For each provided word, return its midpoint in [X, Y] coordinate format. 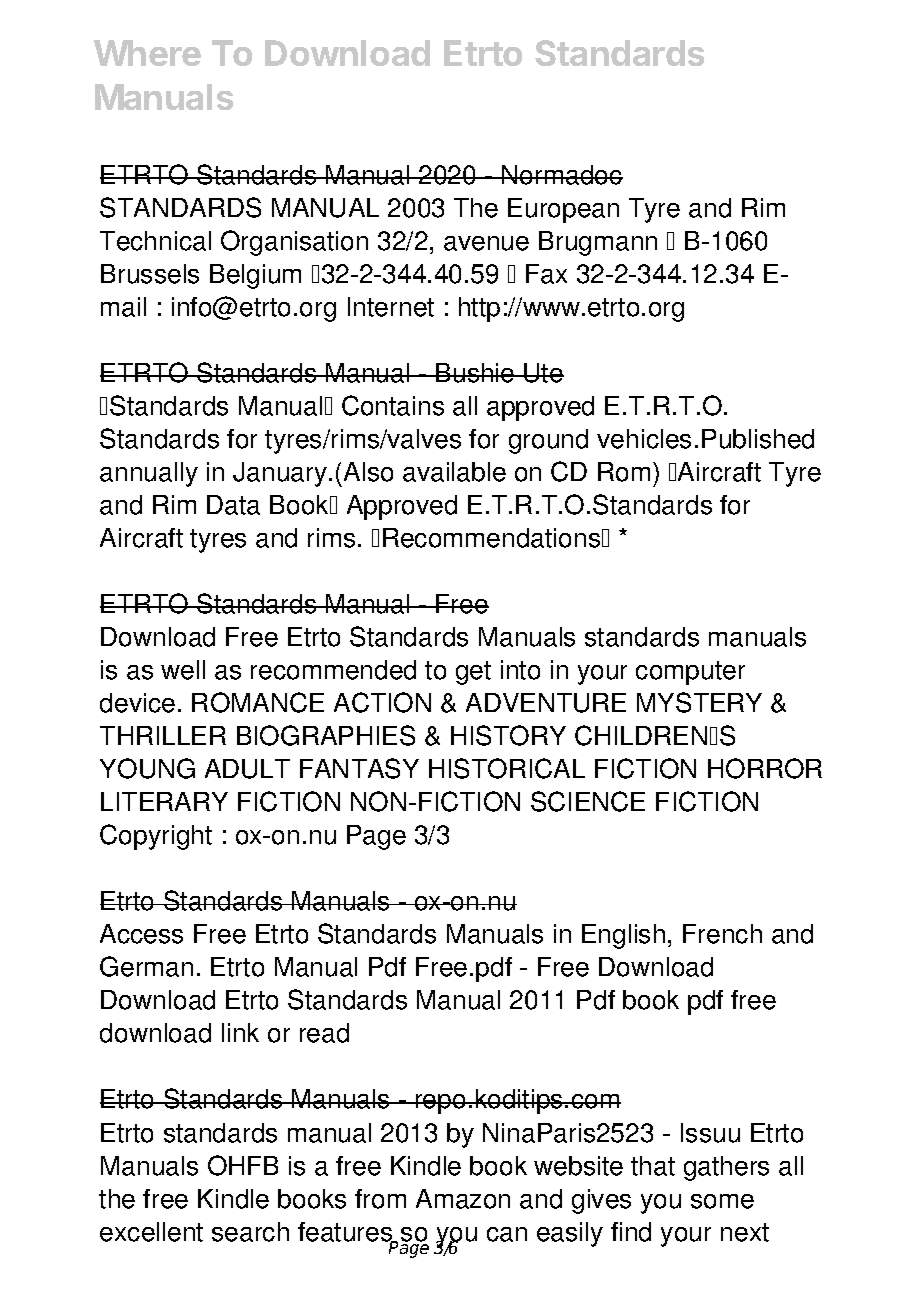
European [563, 210]
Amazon [463, 1199]
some [722, 1201]
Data [233, 505]
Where [147, 53]
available [454, 472]
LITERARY [164, 801]
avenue [486, 243]
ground [548, 441]
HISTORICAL [507, 768]
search [250, 1232]
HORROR [765, 768]
